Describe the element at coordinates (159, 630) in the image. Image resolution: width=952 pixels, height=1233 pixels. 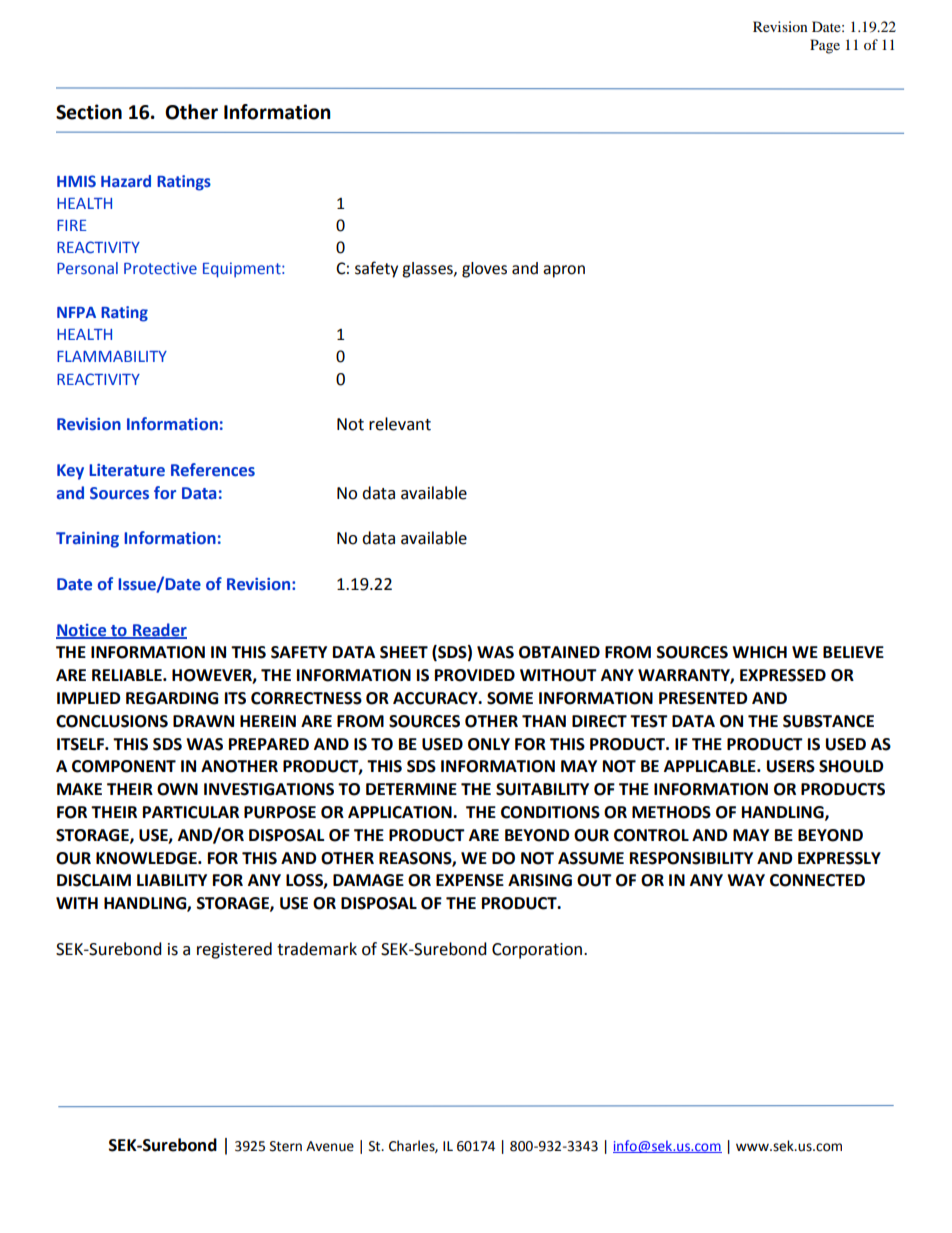
I see `Reader` at that location.
